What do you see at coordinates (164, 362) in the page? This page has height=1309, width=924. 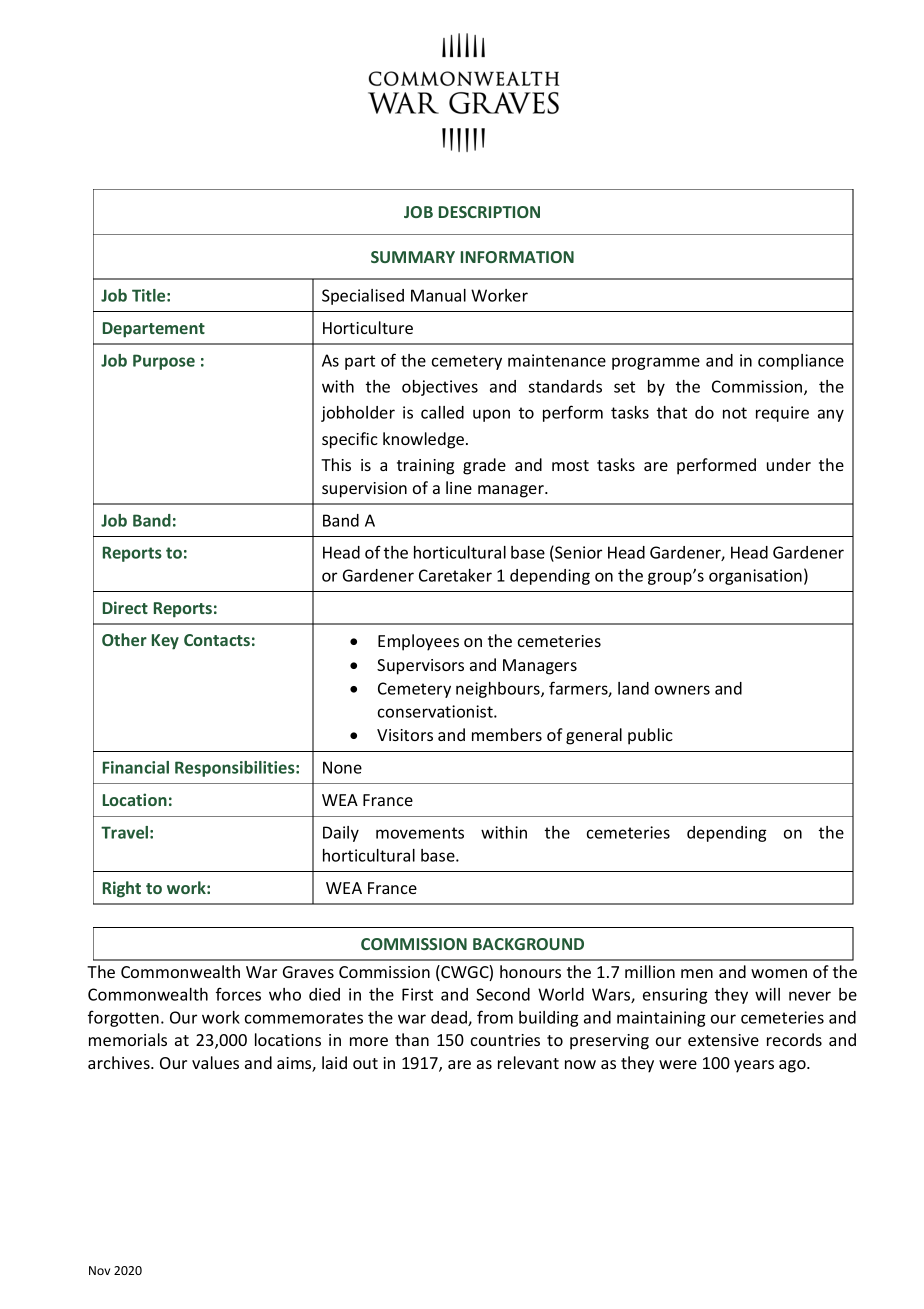 I see `Purpose` at bounding box center [164, 362].
